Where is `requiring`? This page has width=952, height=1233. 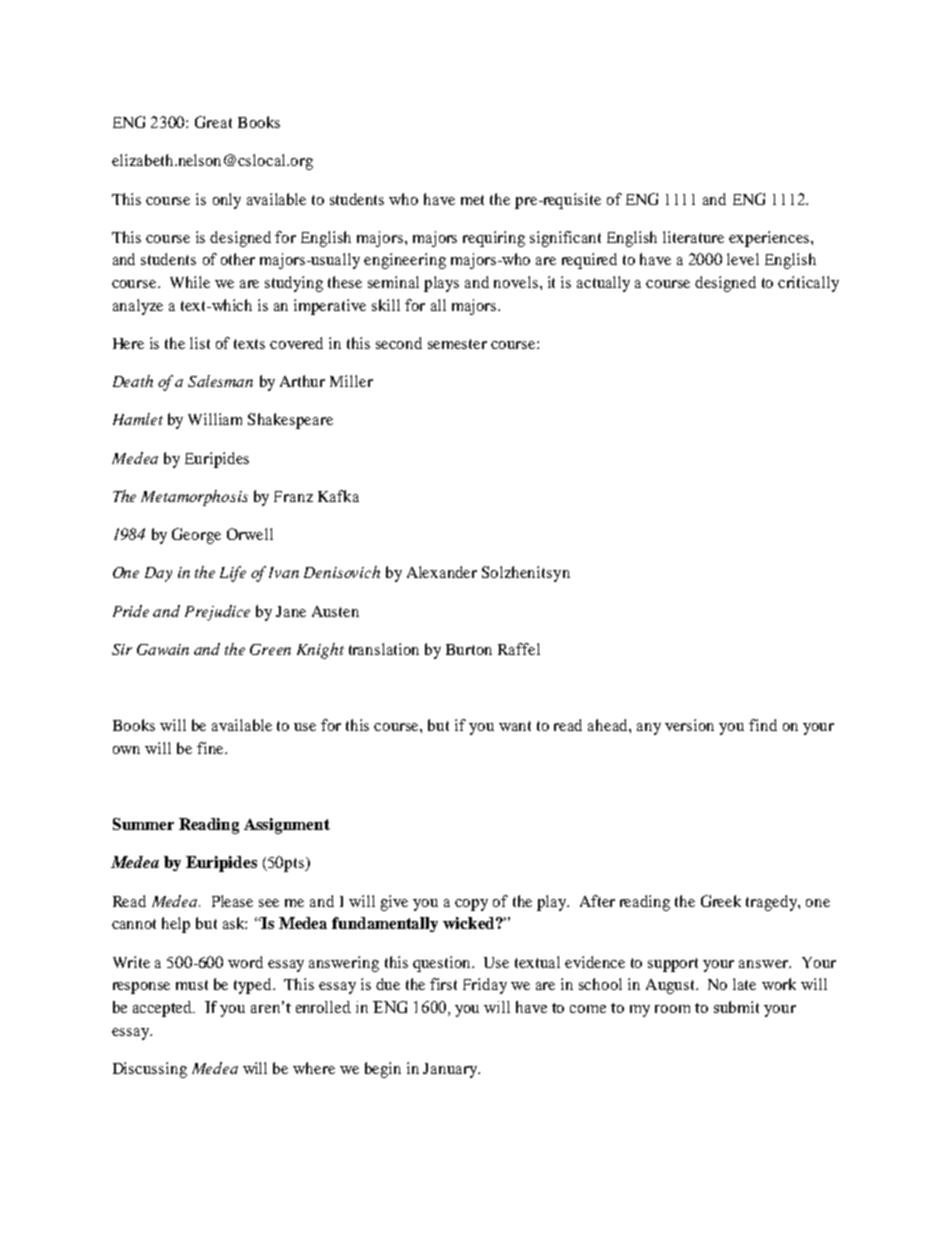
requiring is located at coordinates (494, 239).
